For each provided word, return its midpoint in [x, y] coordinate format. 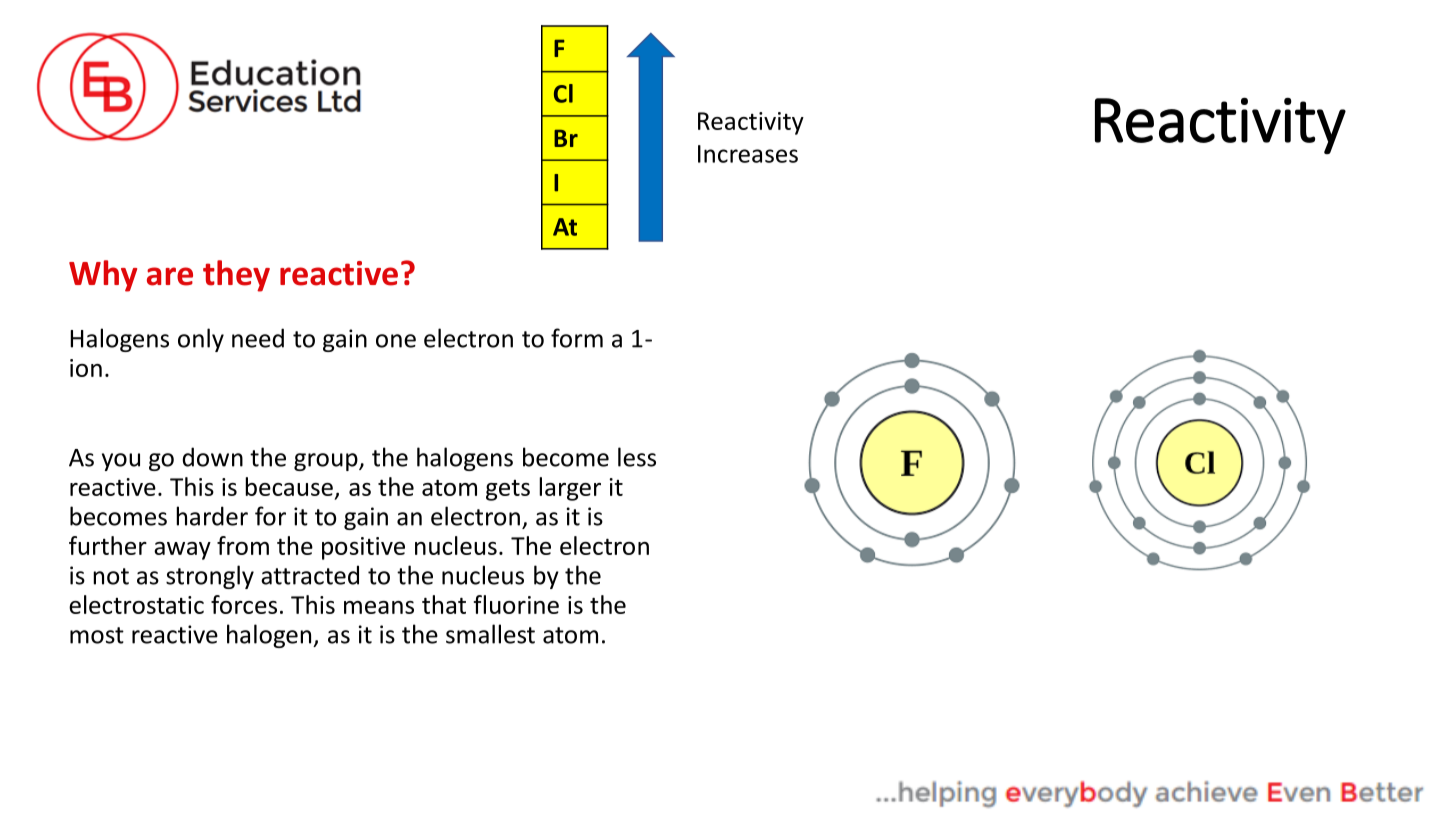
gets [508, 490]
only [201, 340]
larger [570, 489]
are [170, 276]
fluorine [516, 604]
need [258, 338]
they [236, 276]
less [637, 457]
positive [363, 548]
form [577, 338]
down [212, 457]
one [396, 341]
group [327, 462]
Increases [748, 154]
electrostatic [136, 604]
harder [212, 516]
